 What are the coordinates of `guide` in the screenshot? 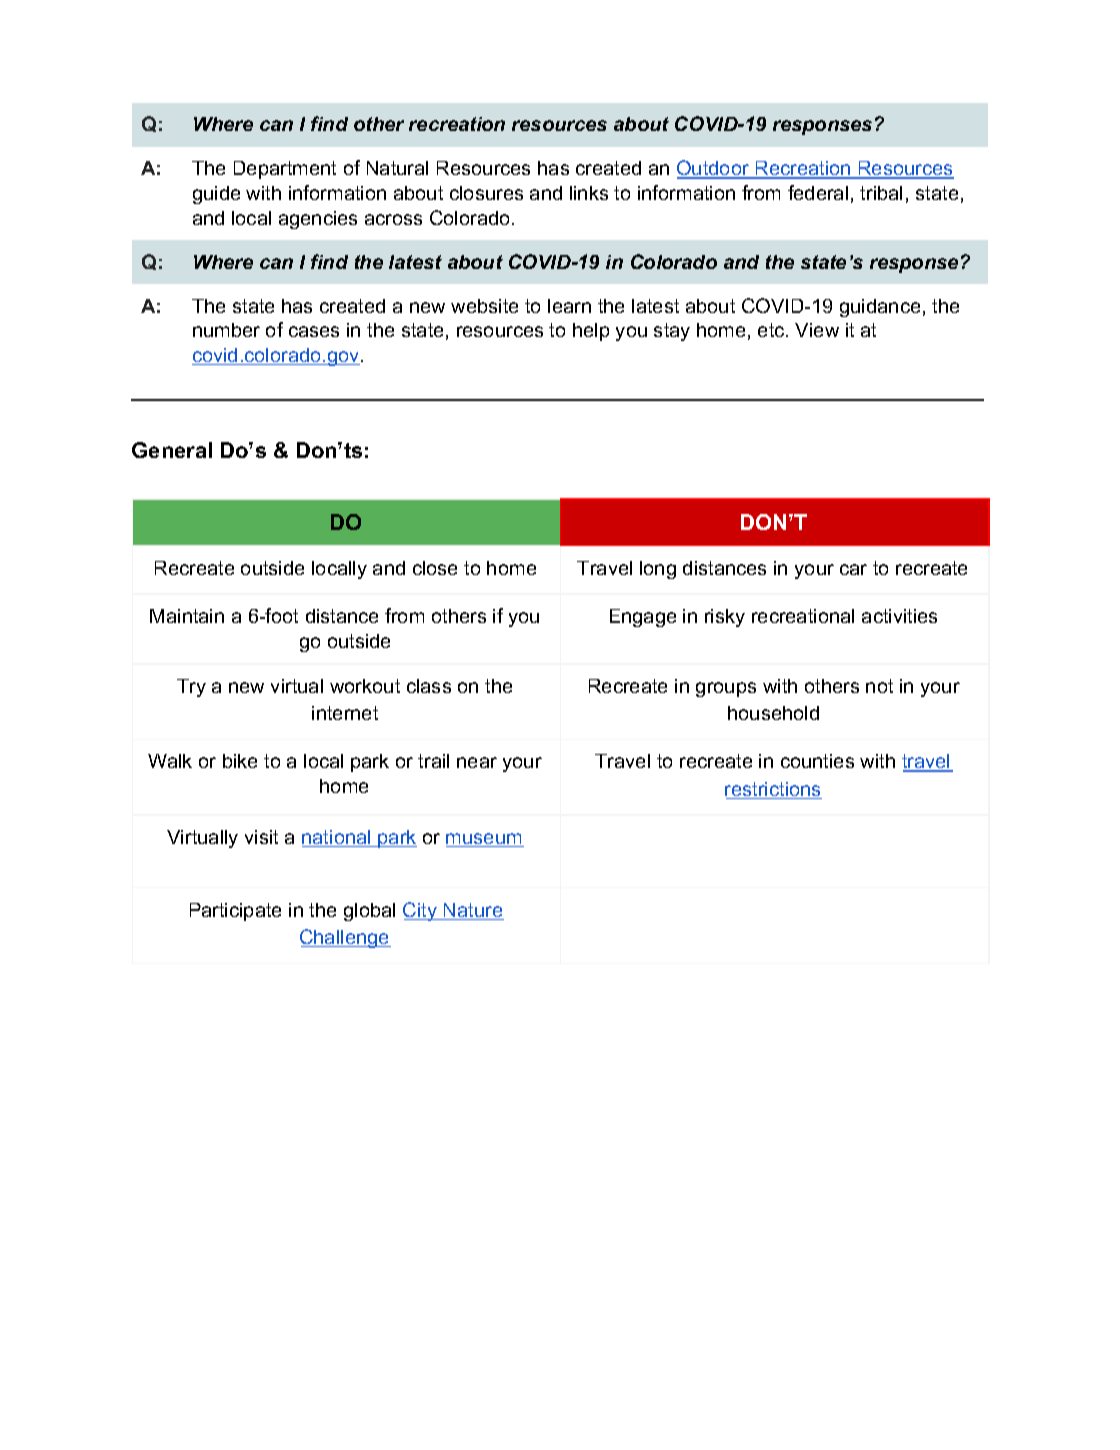 It's located at (216, 195).
